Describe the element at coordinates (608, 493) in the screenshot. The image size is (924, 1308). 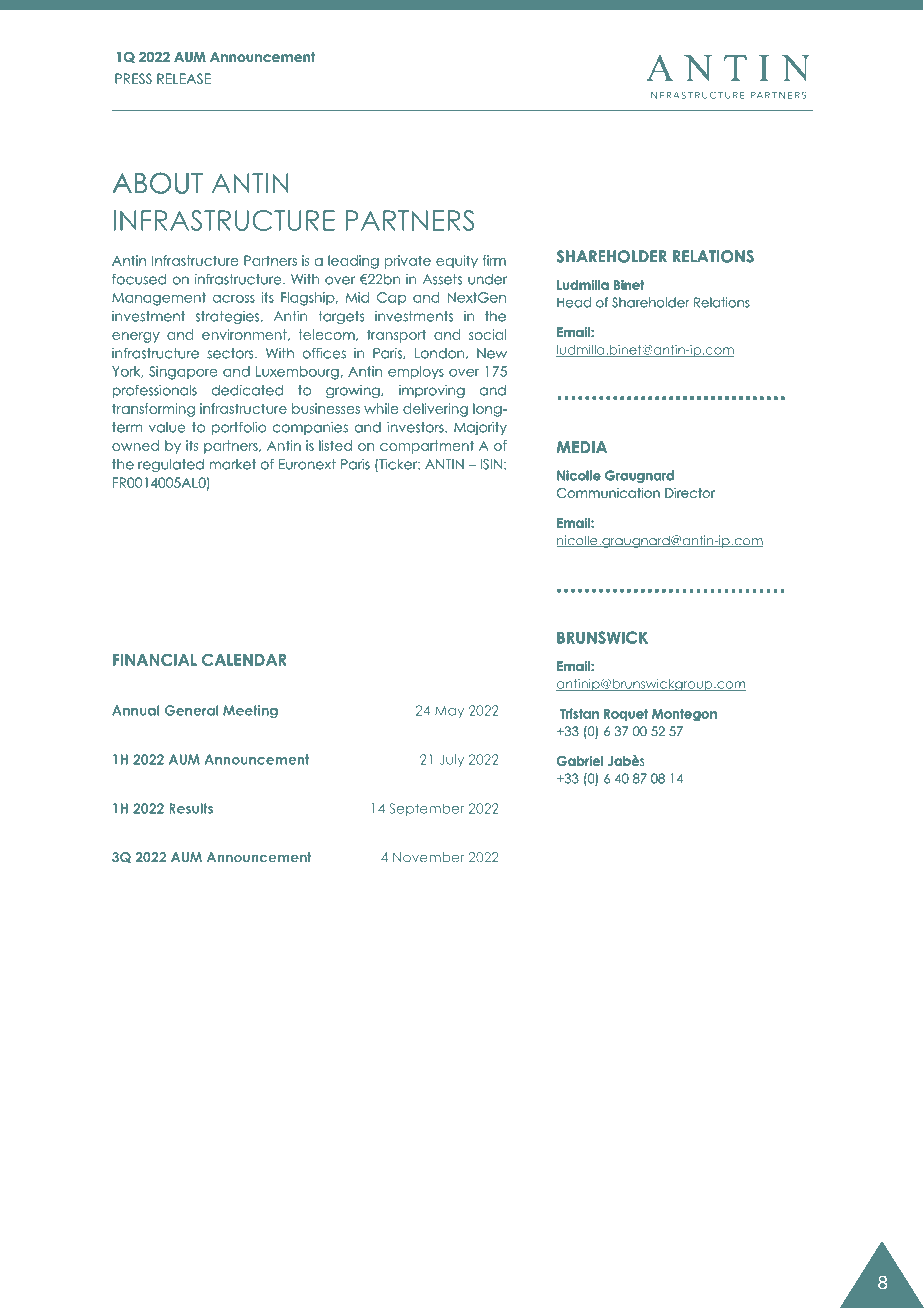
I see `Communication` at that location.
